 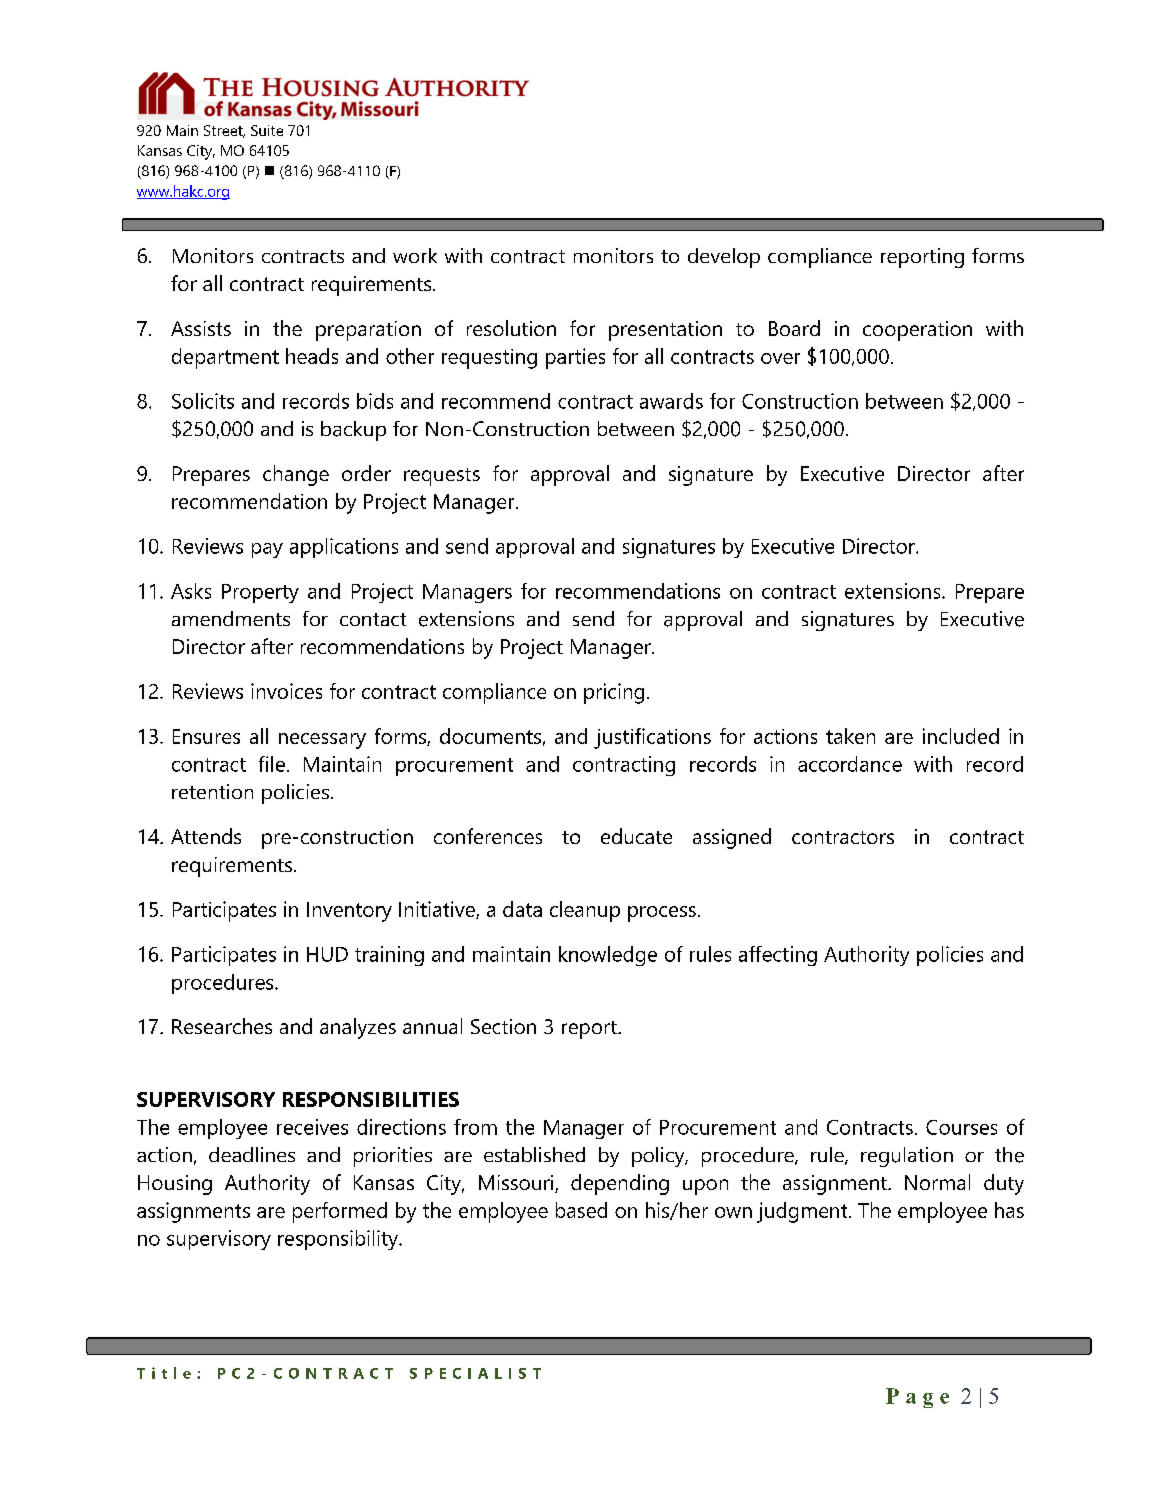 I want to click on established, so click(x=534, y=1154).
